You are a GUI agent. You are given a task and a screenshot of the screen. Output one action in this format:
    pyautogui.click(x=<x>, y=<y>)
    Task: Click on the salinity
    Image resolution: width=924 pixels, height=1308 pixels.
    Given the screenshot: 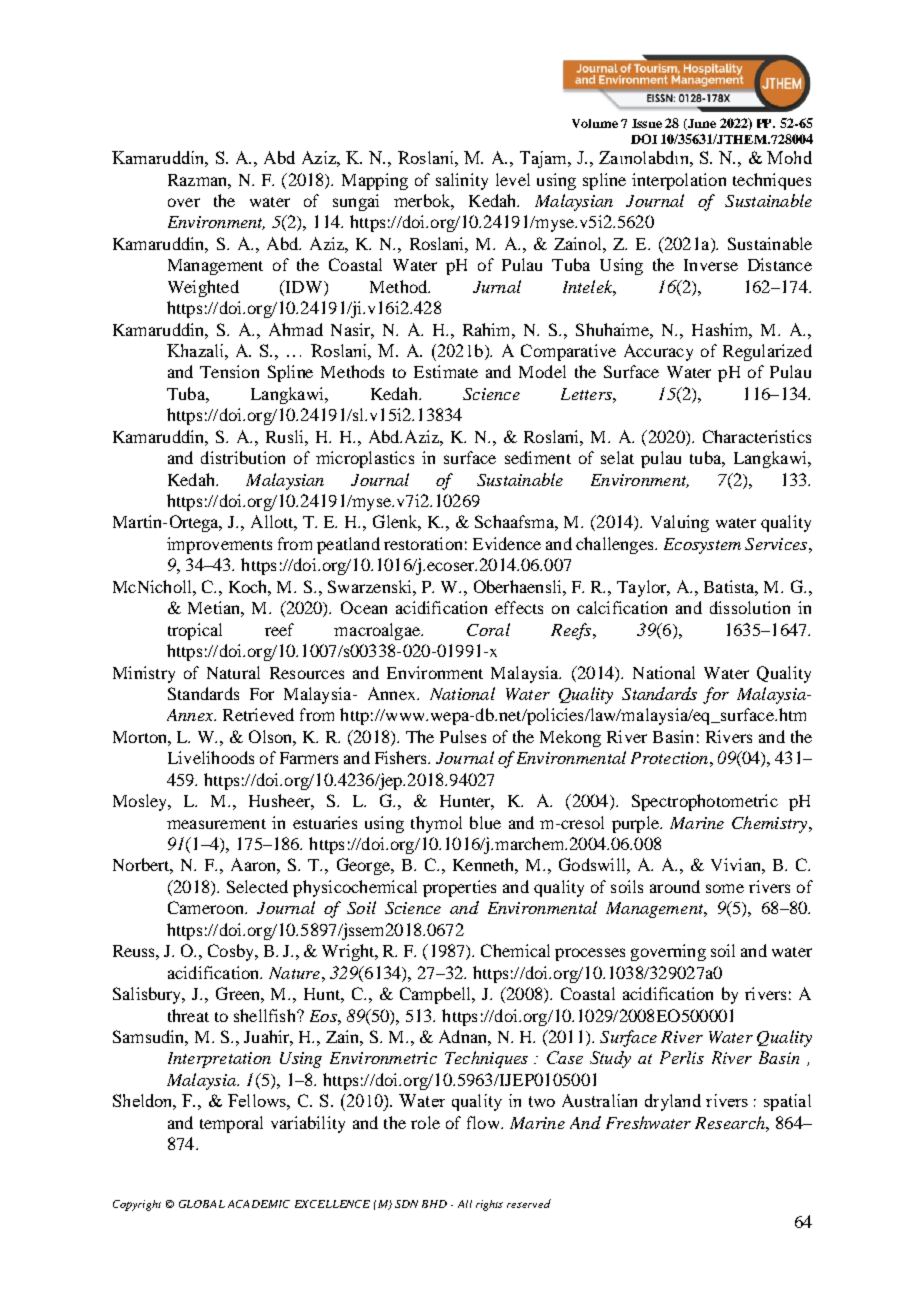 What is the action you would take?
    pyautogui.click(x=462, y=181)
